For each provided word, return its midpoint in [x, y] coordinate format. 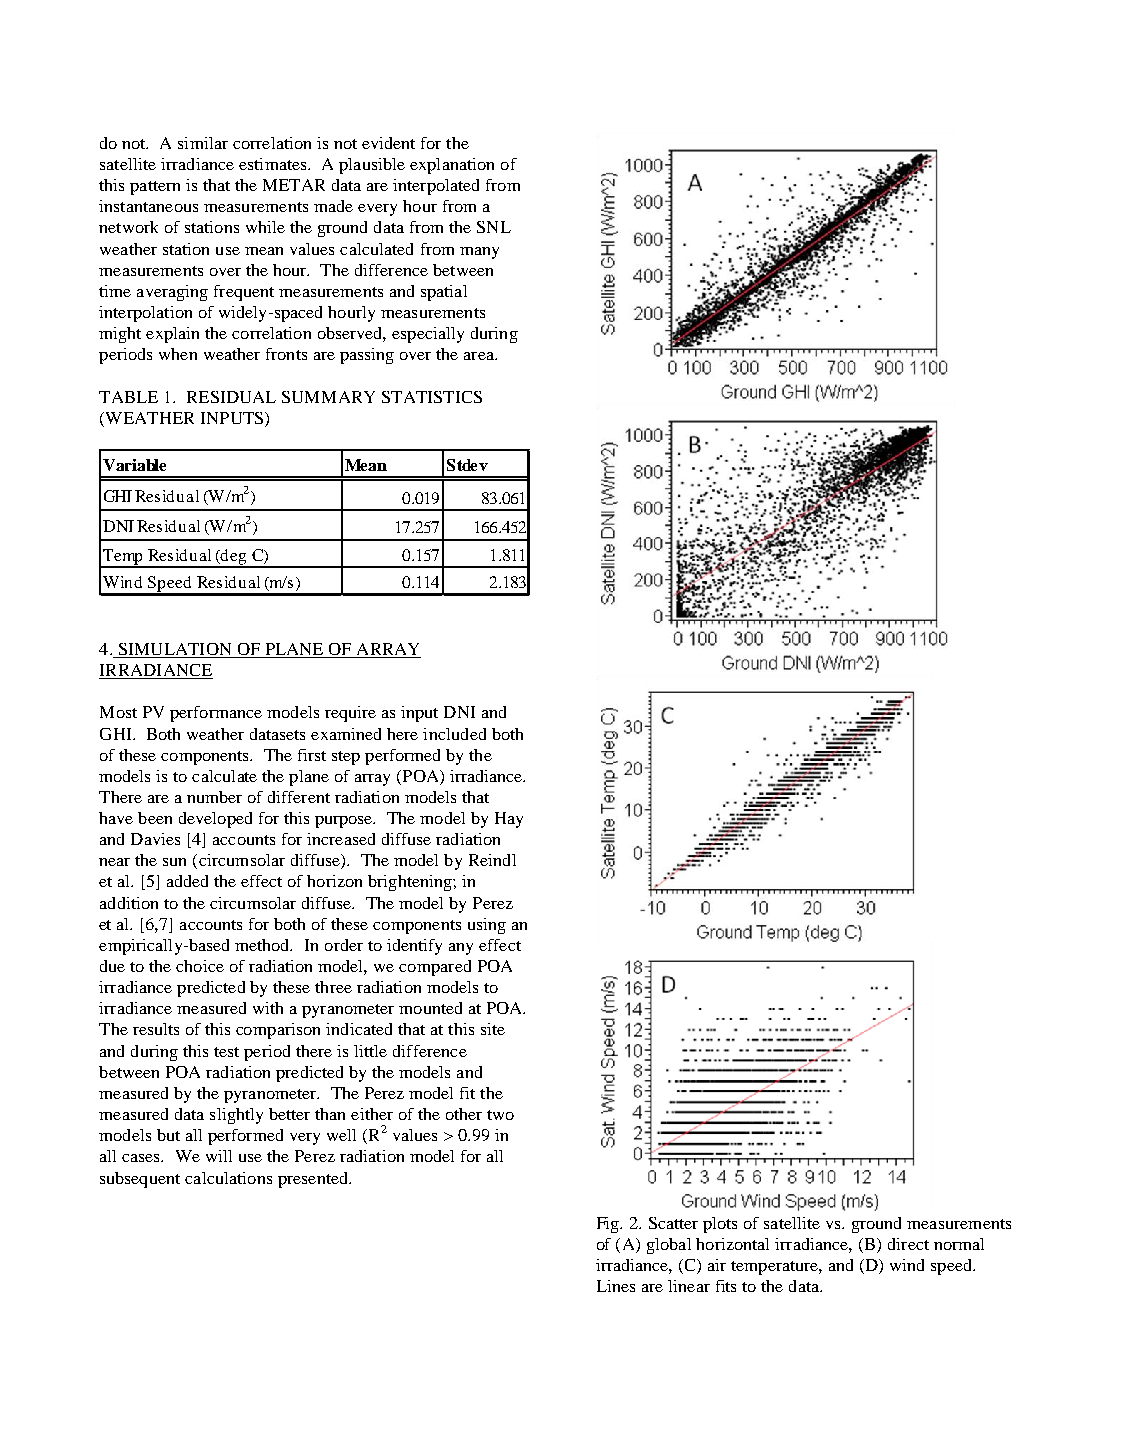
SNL [494, 227]
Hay [509, 820]
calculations [228, 1178]
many [479, 253]
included [454, 734]
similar [203, 143]
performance [216, 714]
